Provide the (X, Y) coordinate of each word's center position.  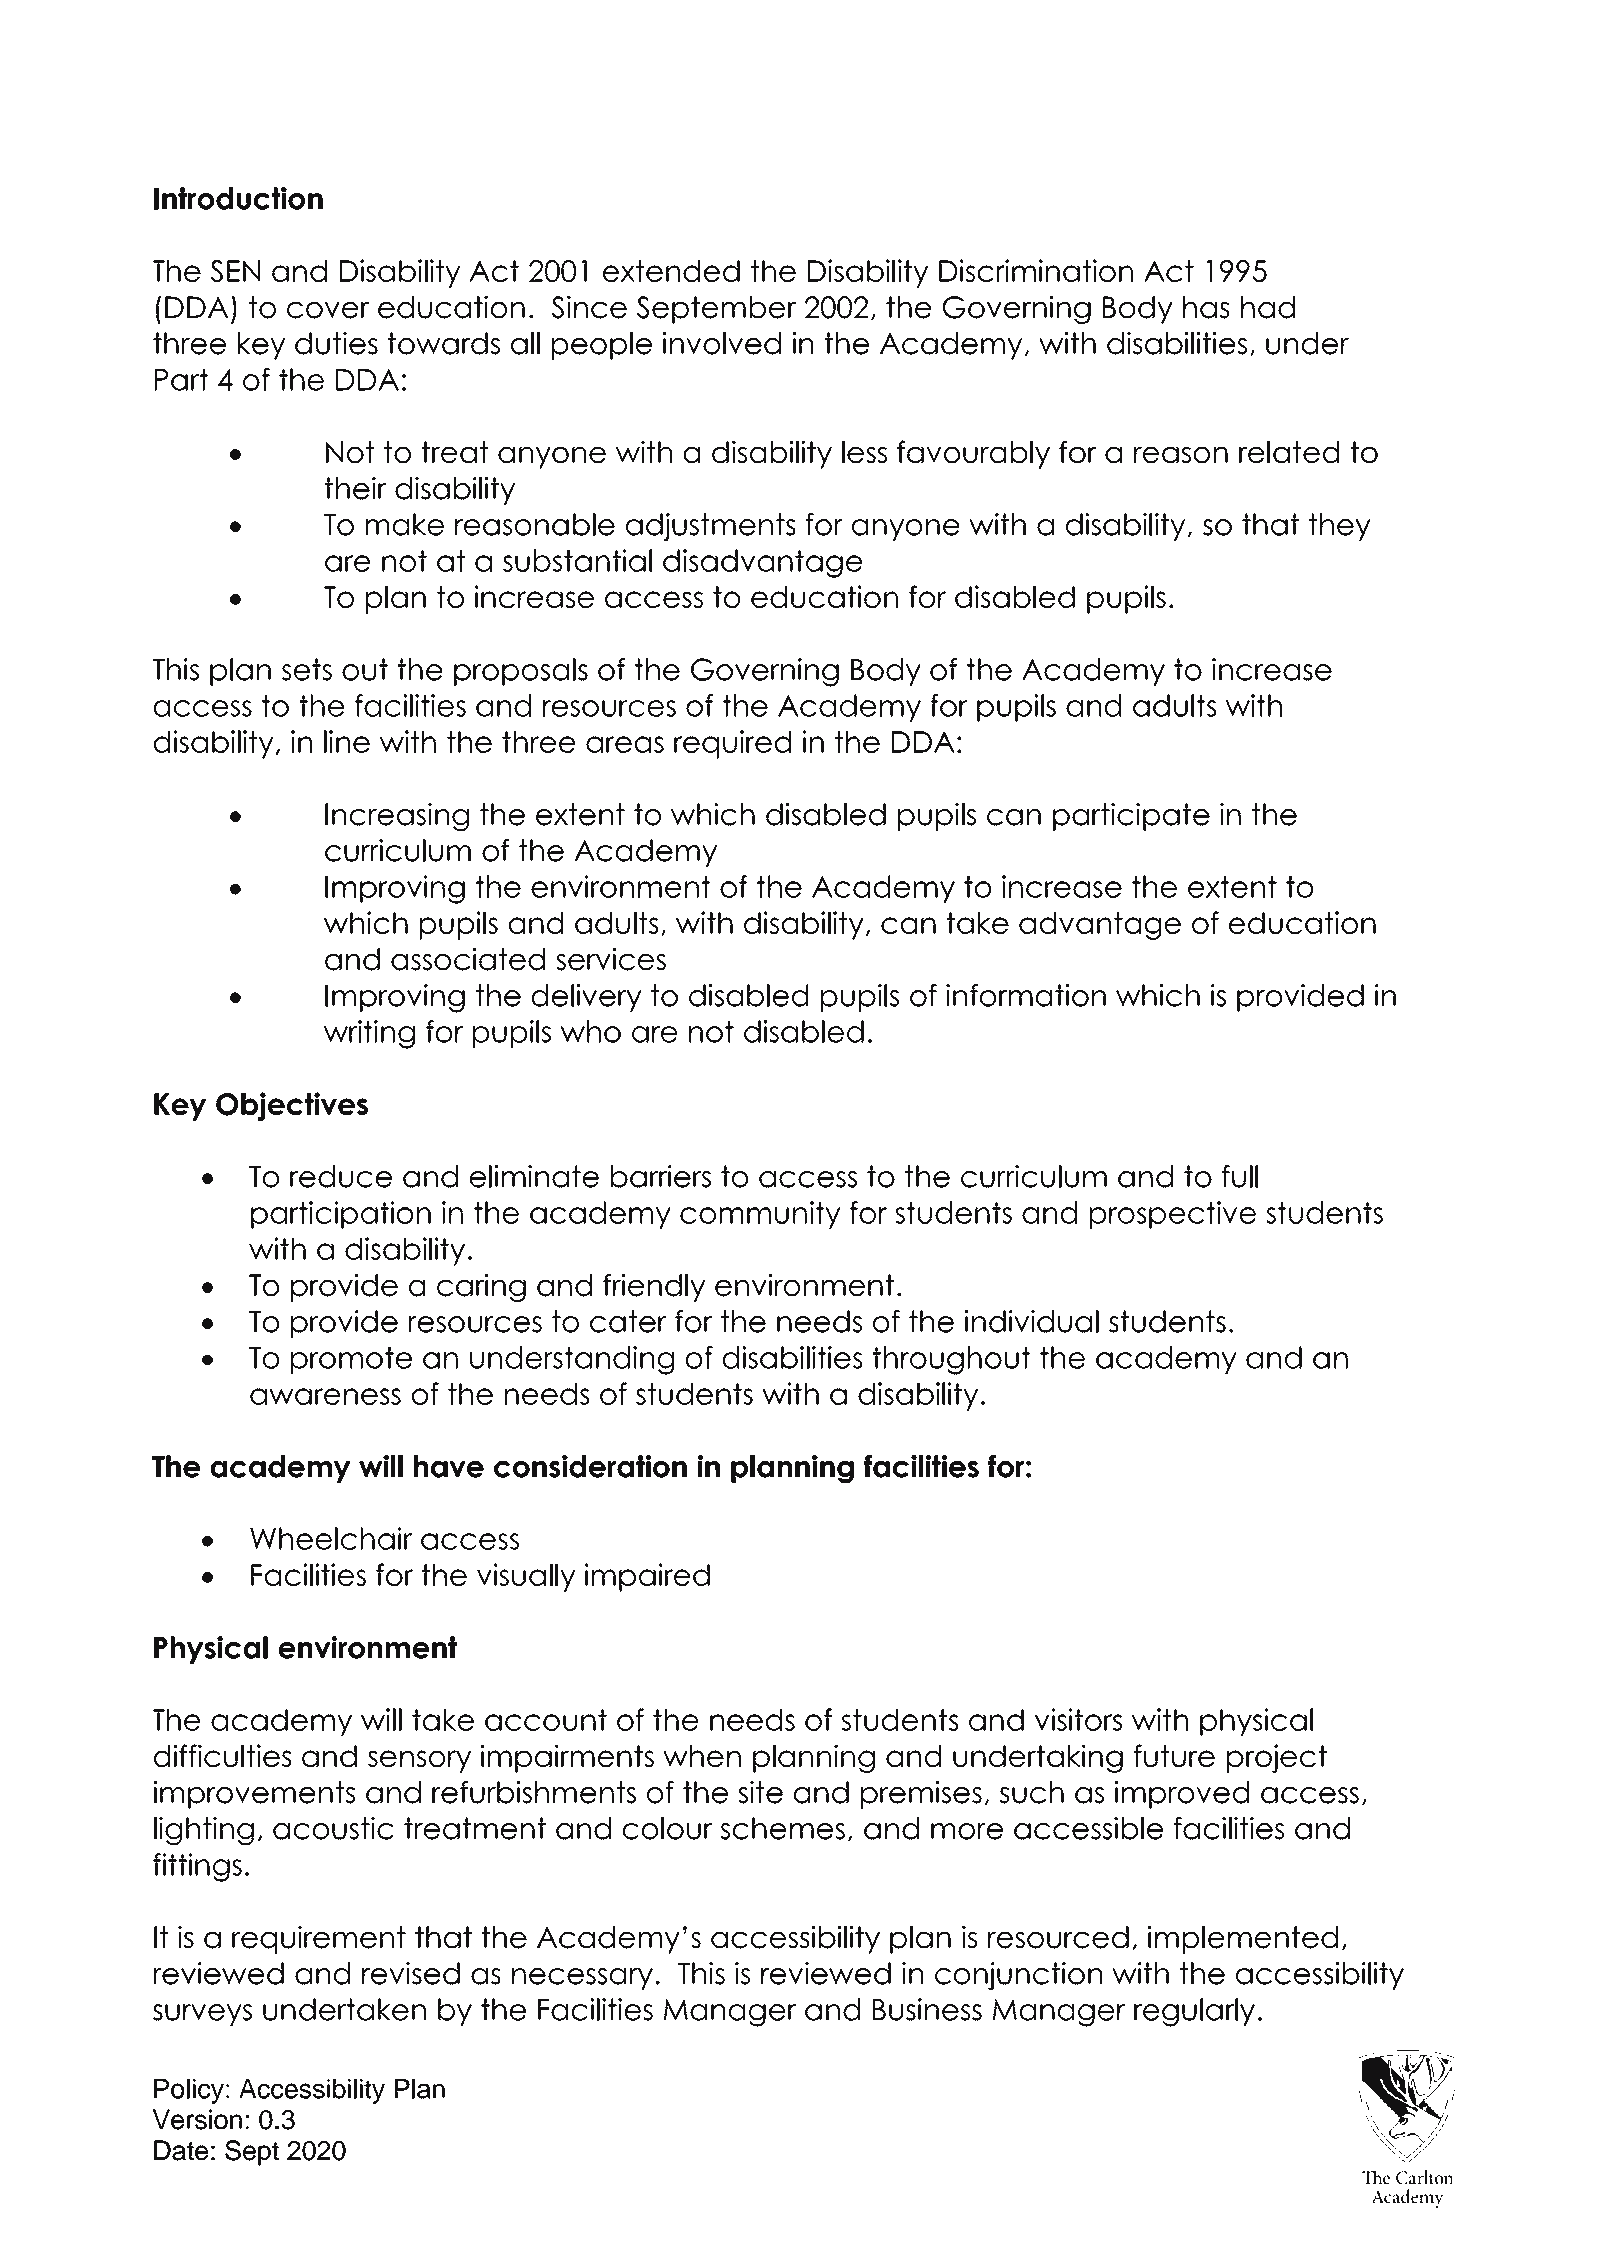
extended (671, 271)
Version (197, 2119)
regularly (1194, 2012)
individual (1032, 1321)
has (1206, 307)
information (1026, 995)
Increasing (397, 817)
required (732, 744)
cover (328, 310)
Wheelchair (331, 1538)
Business (927, 2009)
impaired (647, 1577)
